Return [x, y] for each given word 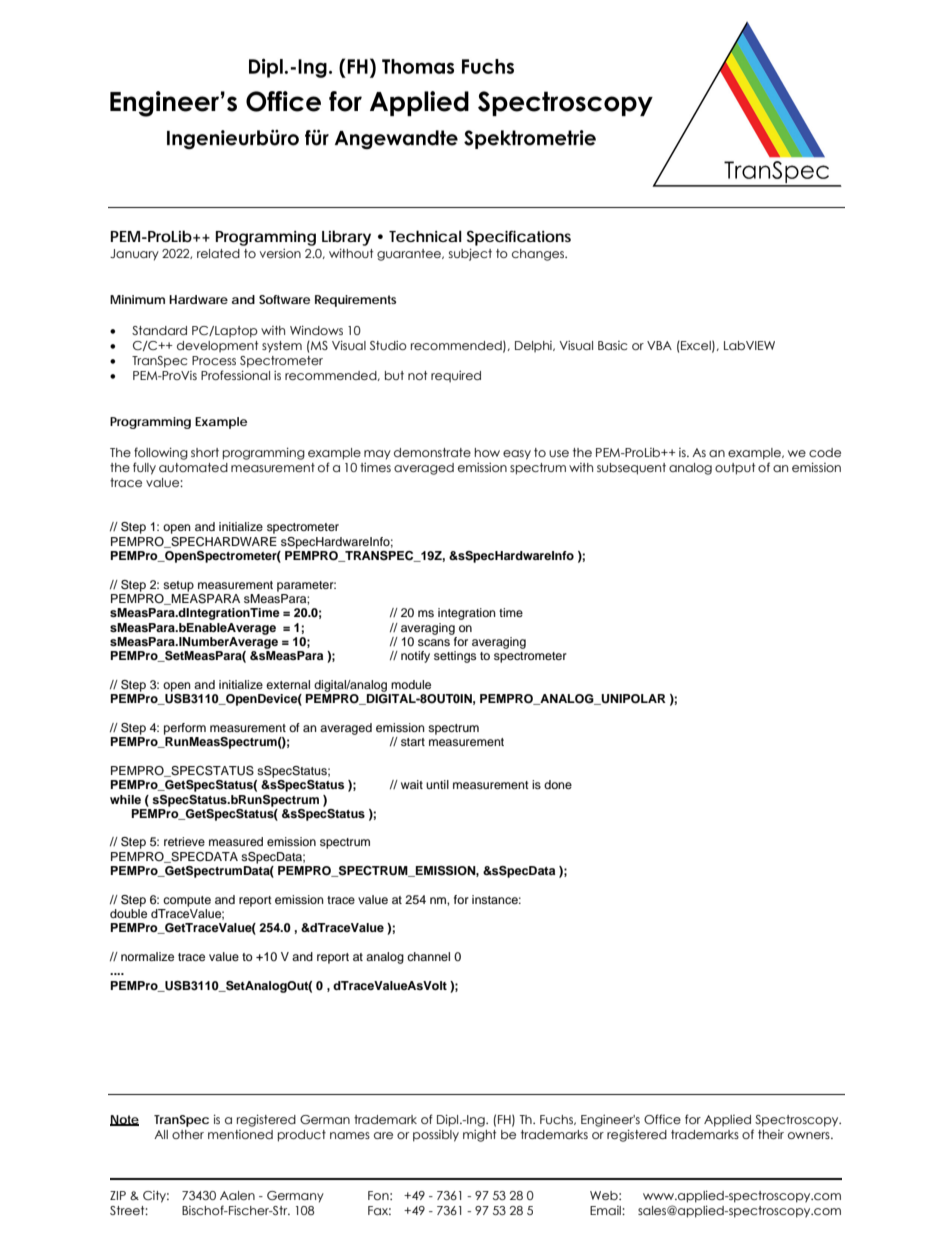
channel [428, 956]
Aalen [237, 1195]
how [487, 452]
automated [193, 467]
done [558, 784]
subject [470, 254]
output [735, 469]
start [413, 742]
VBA [659, 345]
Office [662, 1119]
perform [185, 729]
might [479, 1136]
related [218, 253]
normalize [147, 956]
